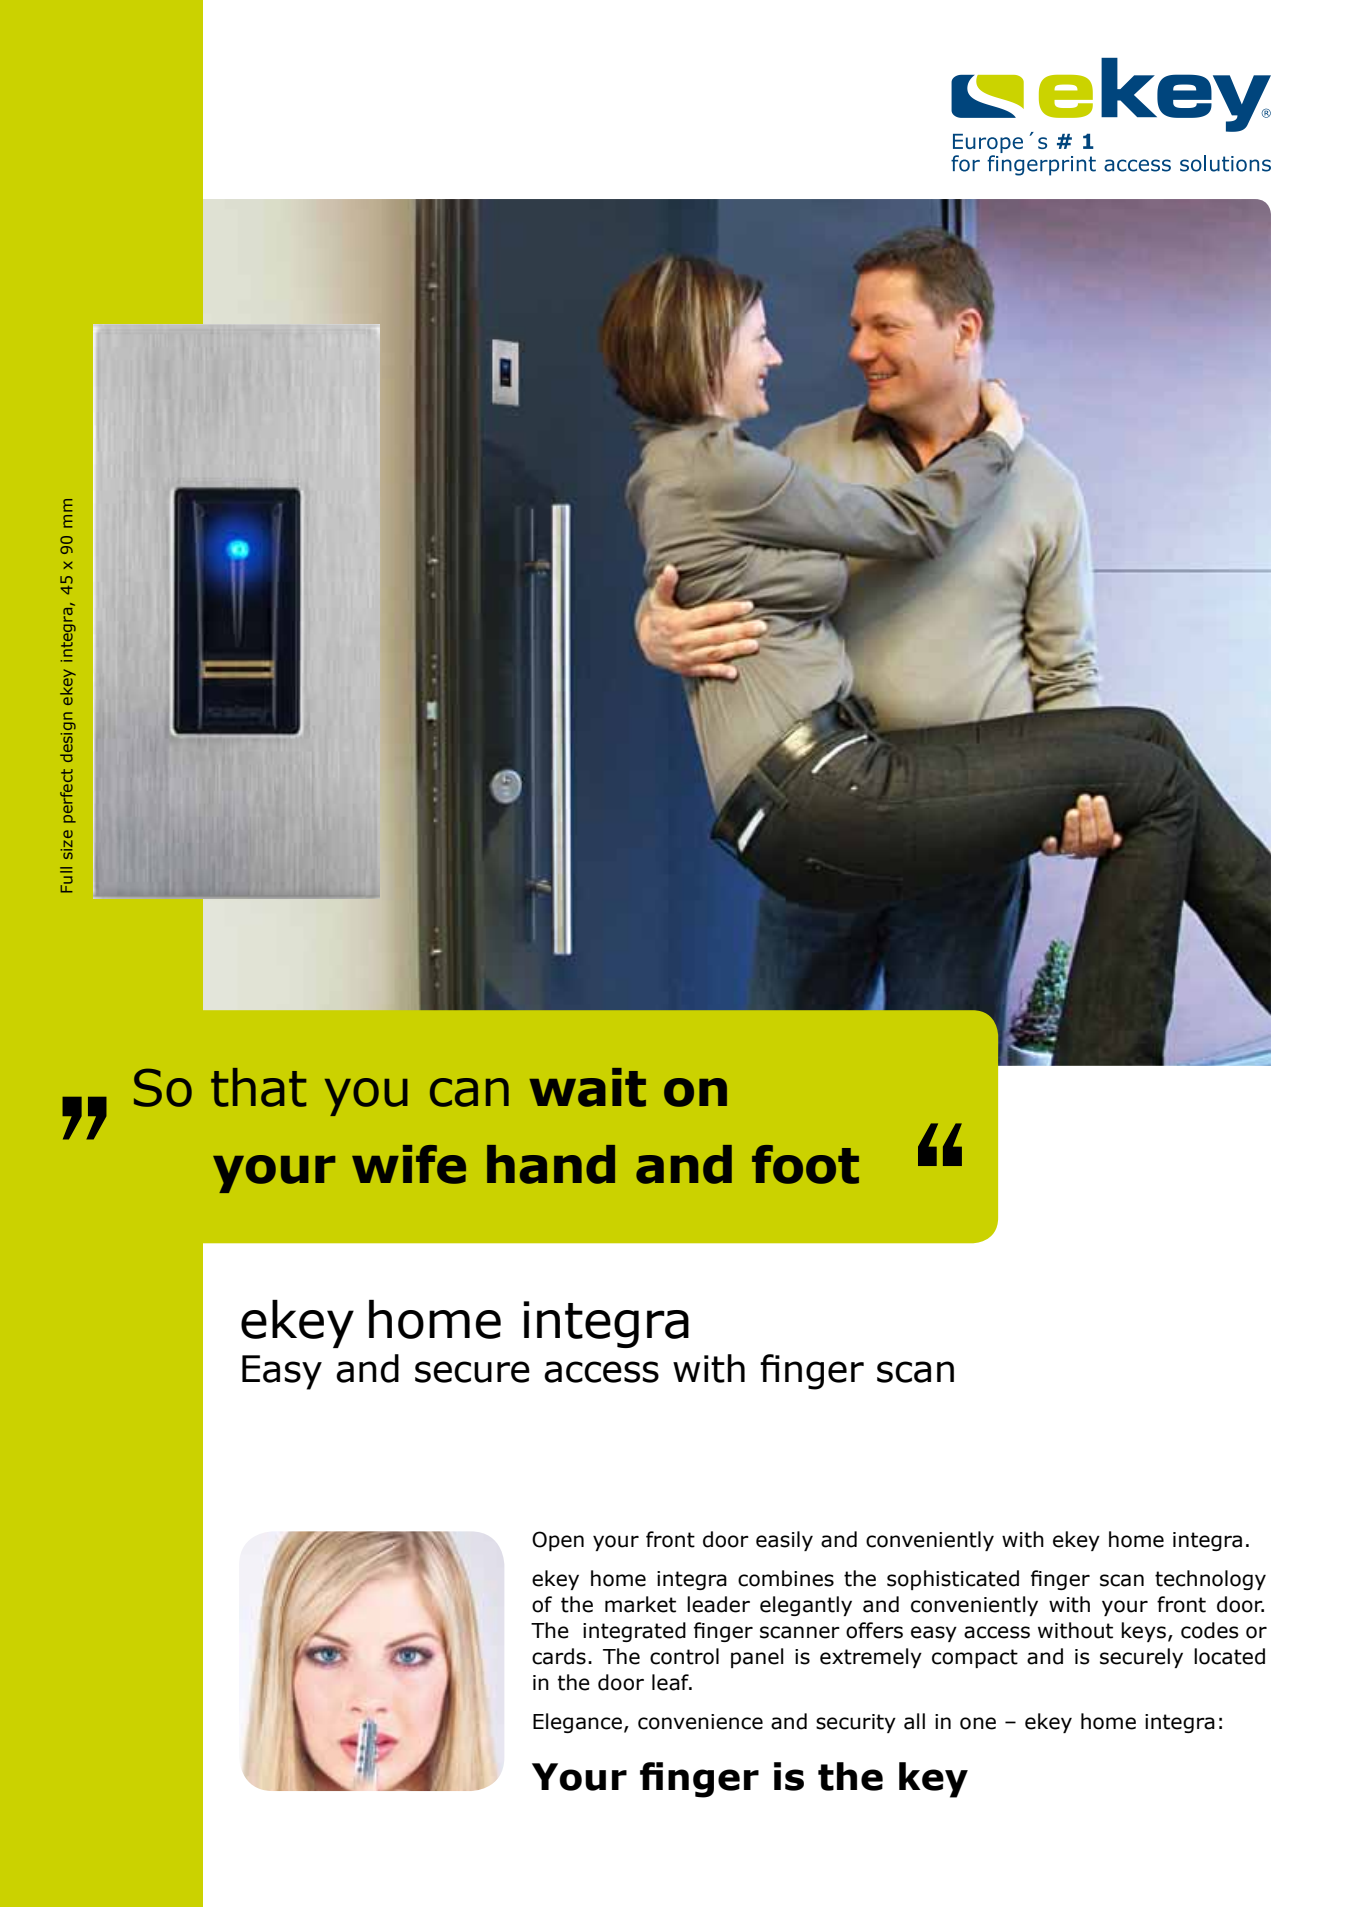 This screenshot has width=1348, height=1907. Describe the element at coordinates (805, 1164) in the screenshot. I see `foot` at that location.
